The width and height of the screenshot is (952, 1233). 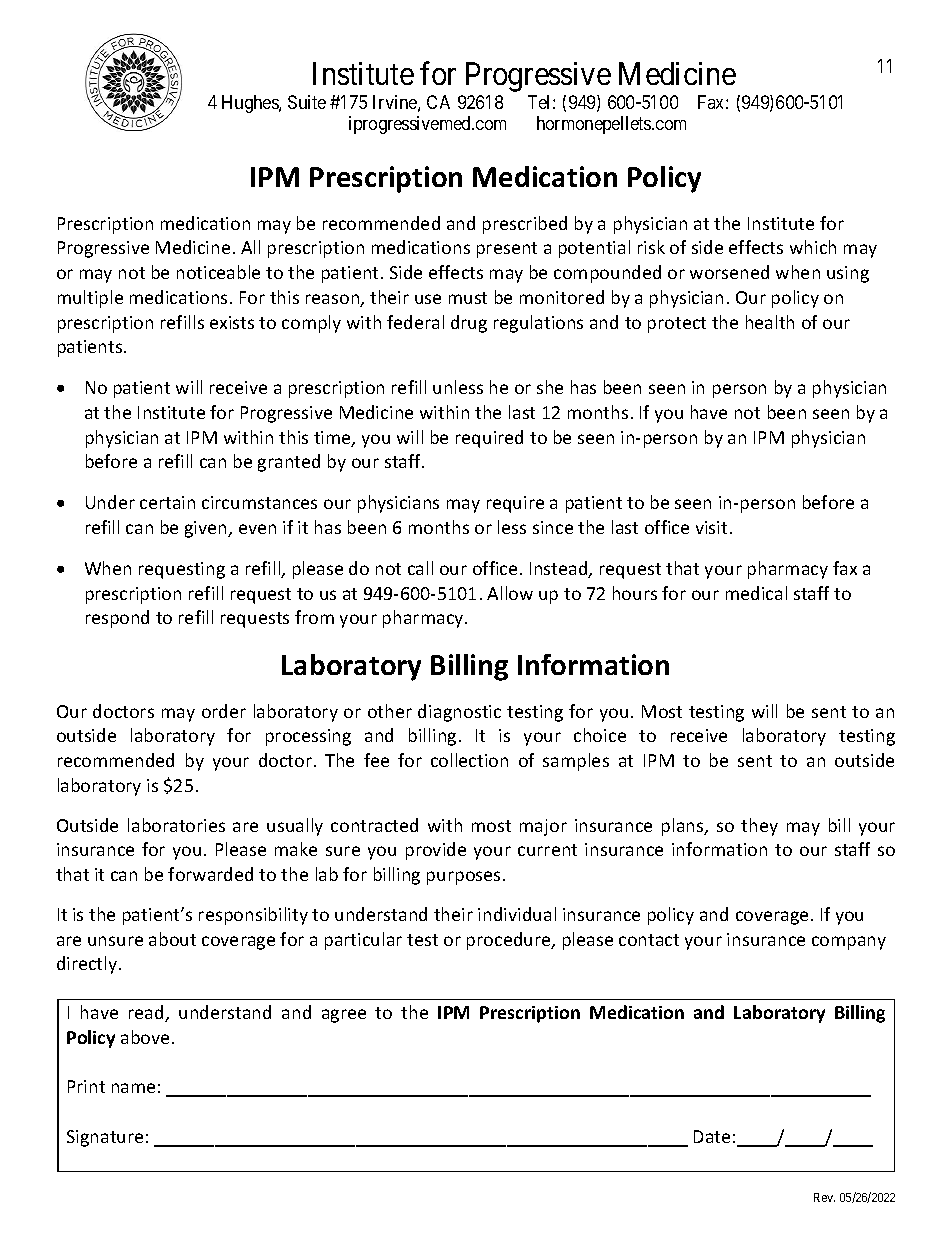 I want to click on Hughes, so click(x=251, y=104).
